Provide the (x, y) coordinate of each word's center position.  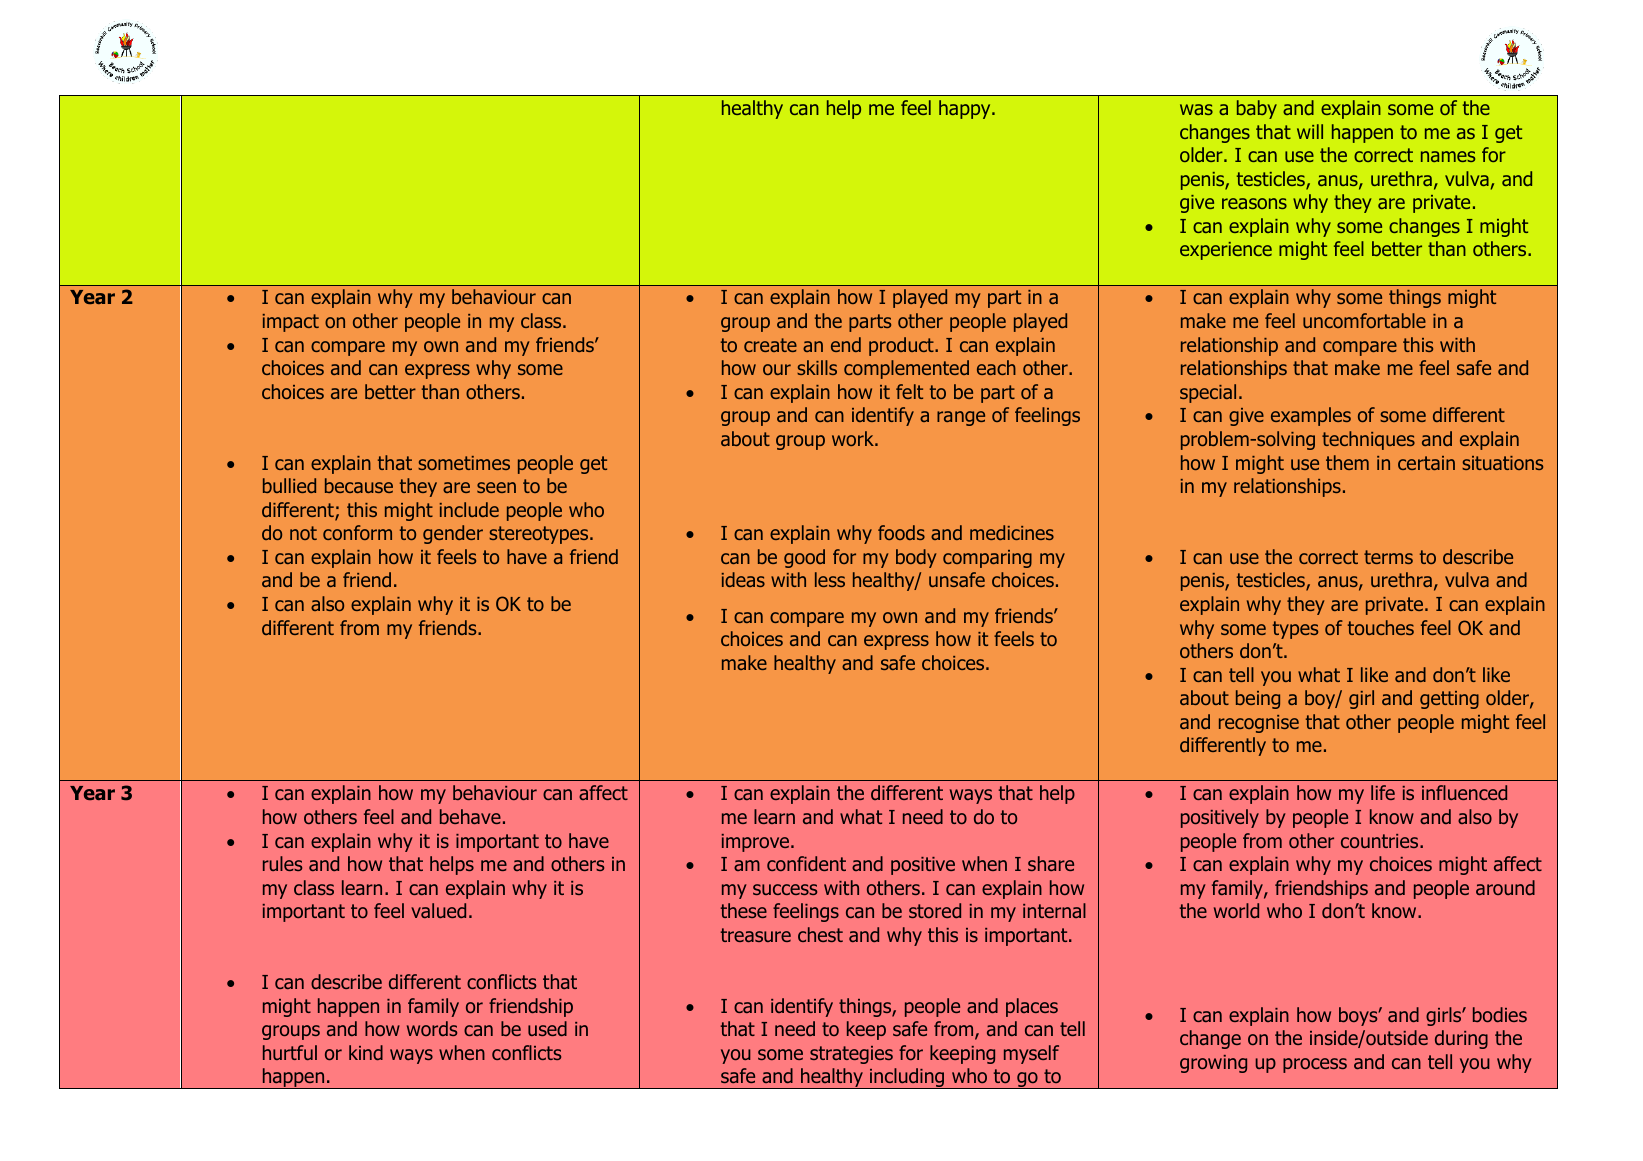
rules (282, 863)
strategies (851, 1055)
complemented (906, 369)
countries (1381, 841)
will (1310, 131)
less (830, 579)
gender (453, 534)
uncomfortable (1364, 320)
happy (966, 109)
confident (806, 863)
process (1315, 1065)
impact (291, 323)
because (359, 485)
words (432, 1028)
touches (1381, 627)
